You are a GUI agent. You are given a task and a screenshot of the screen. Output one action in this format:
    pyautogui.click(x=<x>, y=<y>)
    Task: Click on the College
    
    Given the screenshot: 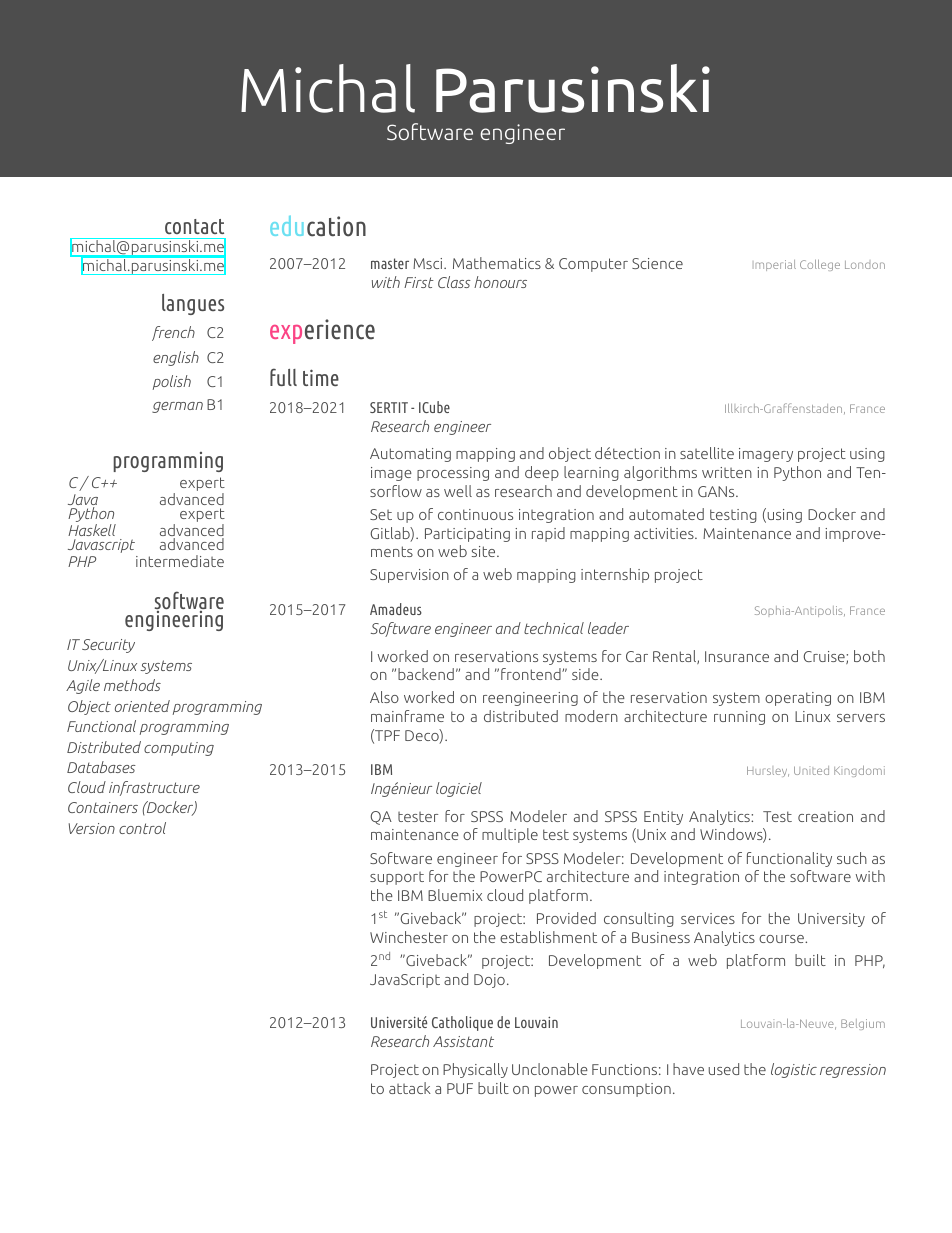 What is the action you would take?
    pyautogui.click(x=820, y=265)
